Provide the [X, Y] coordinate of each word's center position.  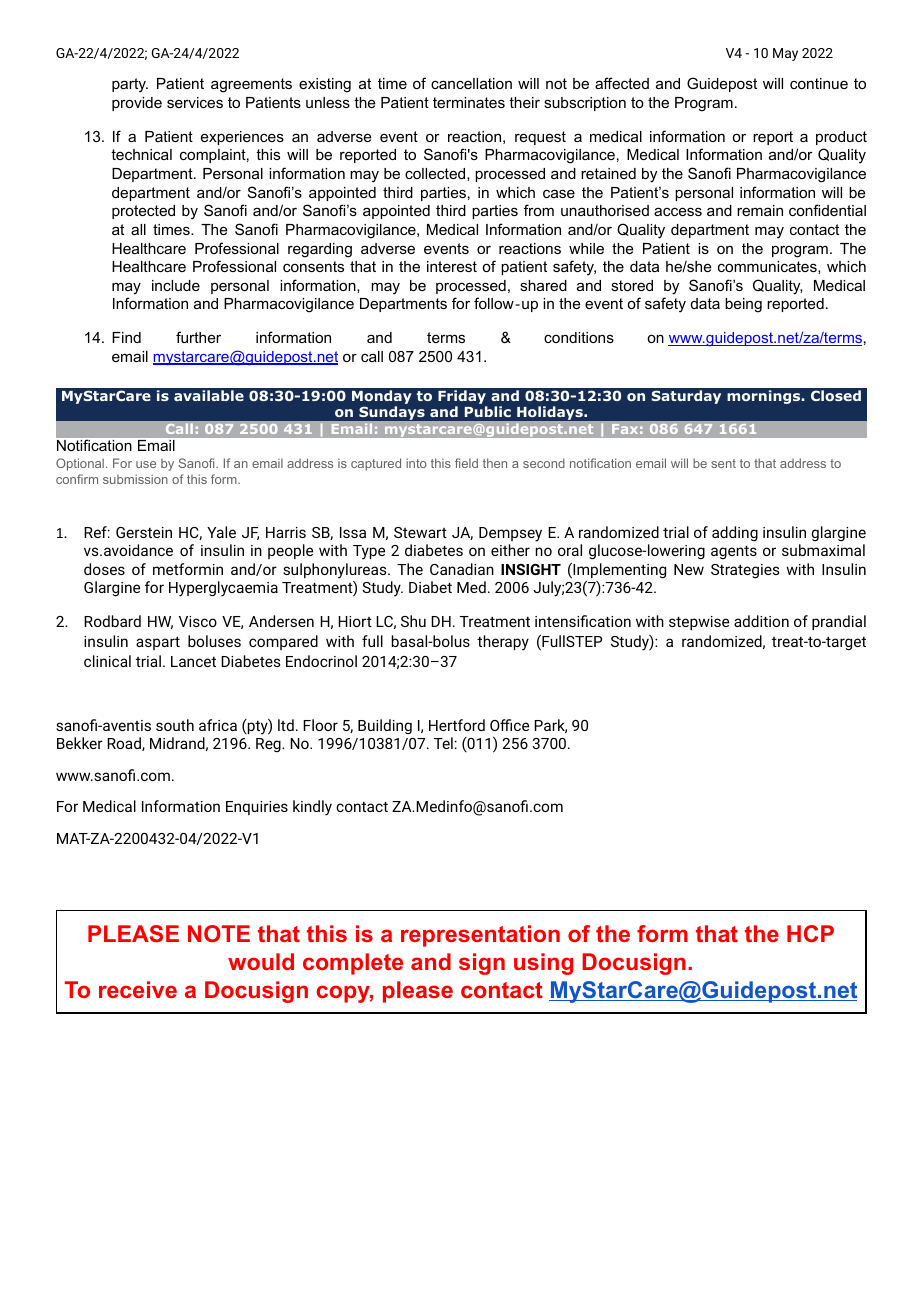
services [195, 102]
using [543, 964]
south [175, 725]
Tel [443, 743]
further [198, 337]
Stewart [420, 532]
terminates [469, 102]
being [743, 305]
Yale [221, 532]
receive [138, 989]
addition [761, 621]
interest [452, 266]
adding [735, 533]
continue [819, 83]
